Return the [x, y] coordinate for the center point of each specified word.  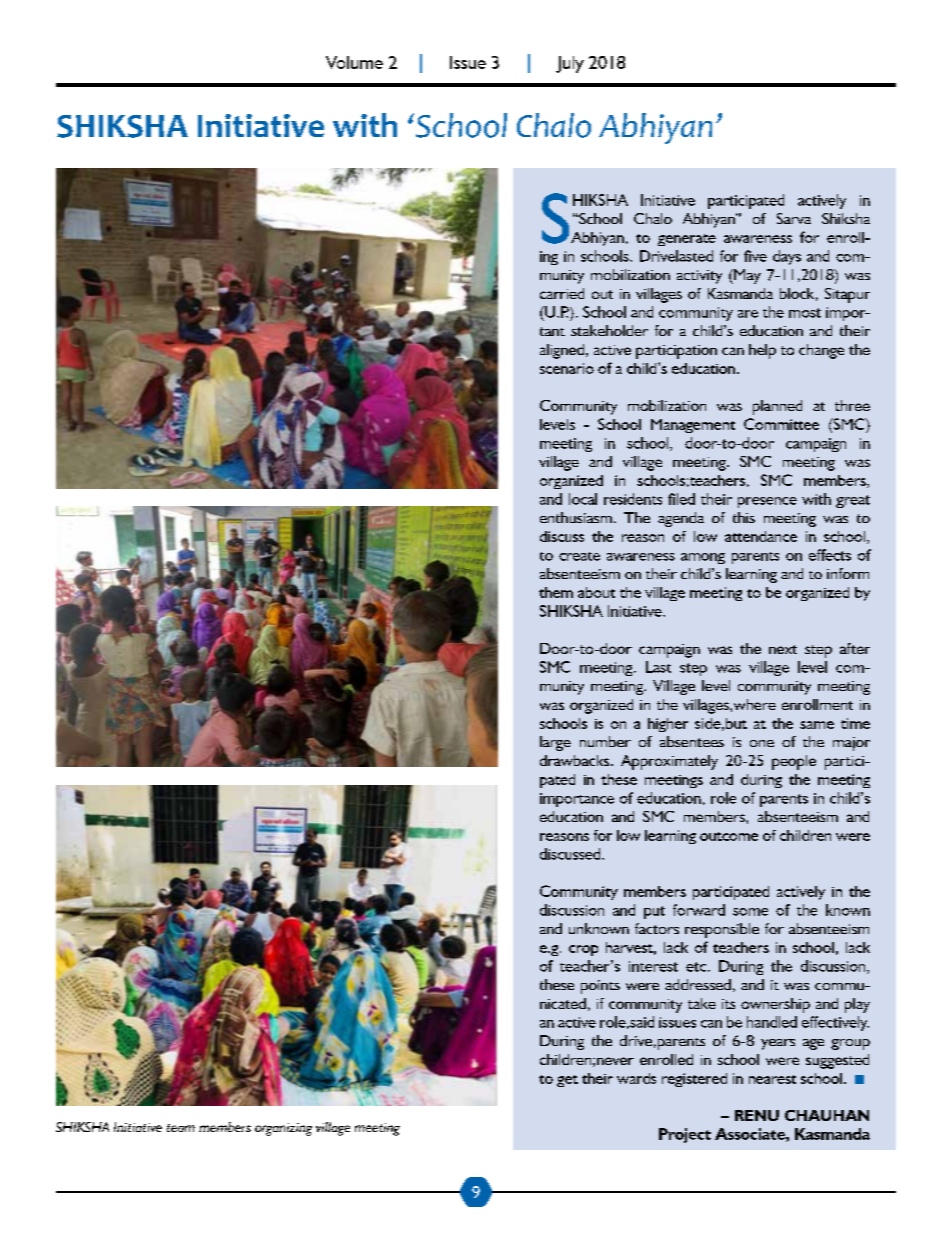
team [181, 1128]
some [750, 912]
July [570, 64]
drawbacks [576, 760]
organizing [283, 1129]
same [817, 725]
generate [687, 240]
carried [562, 293]
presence [767, 502]
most [805, 313]
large [555, 743]
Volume [354, 62]
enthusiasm [576, 517]
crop [583, 950]
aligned [562, 351]
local [583, 499]
